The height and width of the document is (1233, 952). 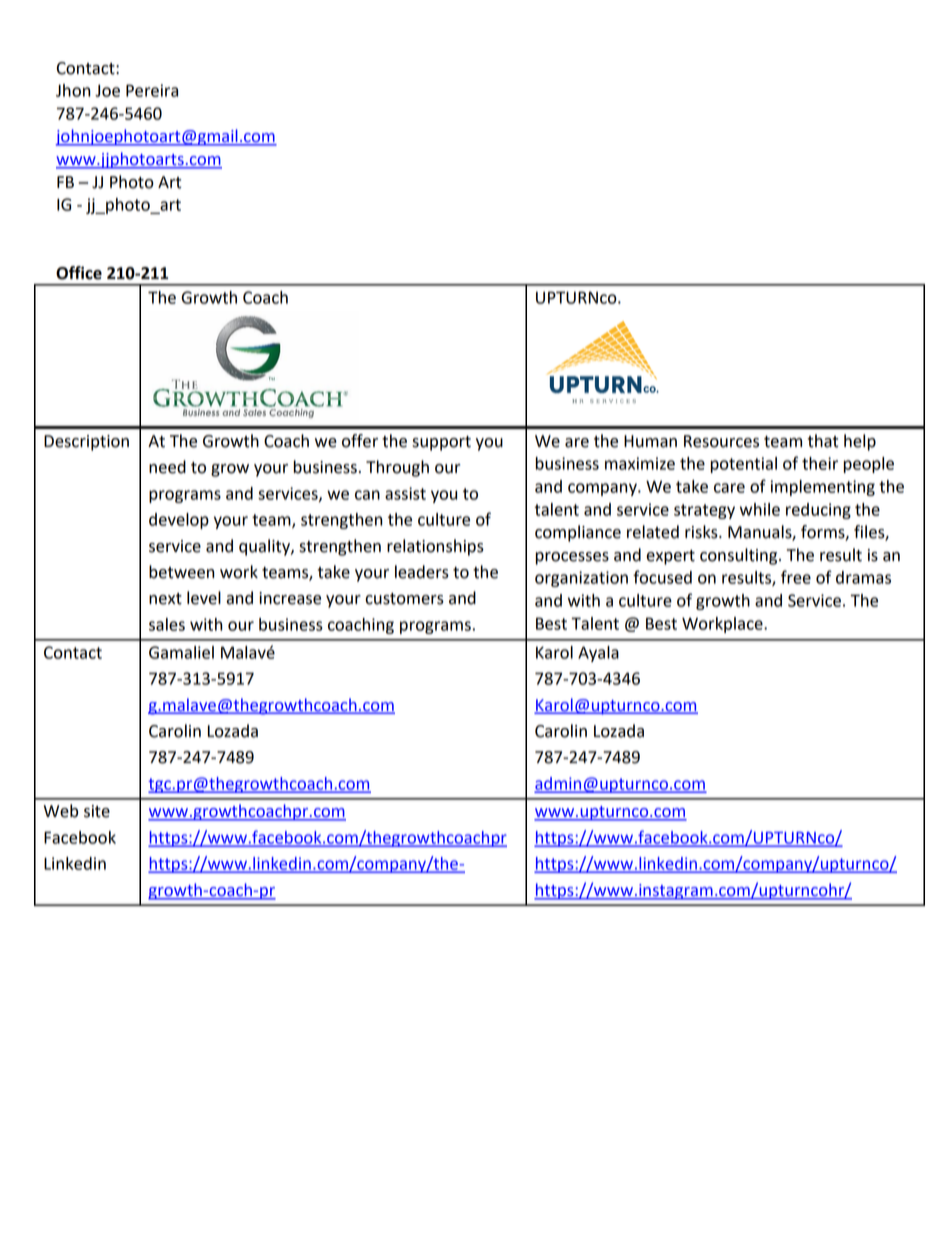 I want to click on Resources, so click(x=721, y=441).
